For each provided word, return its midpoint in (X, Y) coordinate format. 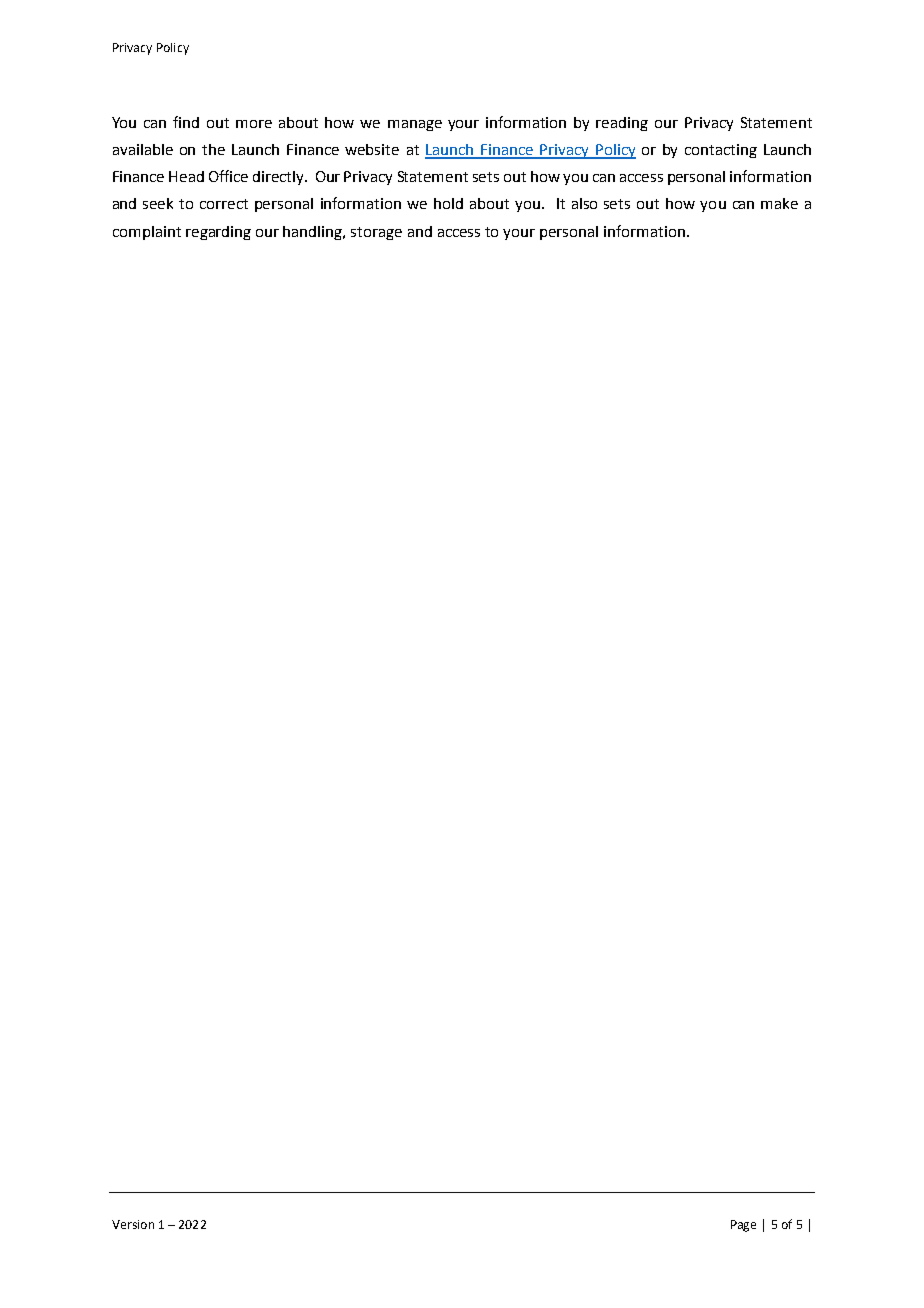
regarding (218, 233)
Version (133, 1224)
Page (743, 1226)
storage (376, 233)
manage (415, 125)
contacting (721, 151)
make (779, 203)
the (213, 149)
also (584, 203)
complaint (147, 233)
